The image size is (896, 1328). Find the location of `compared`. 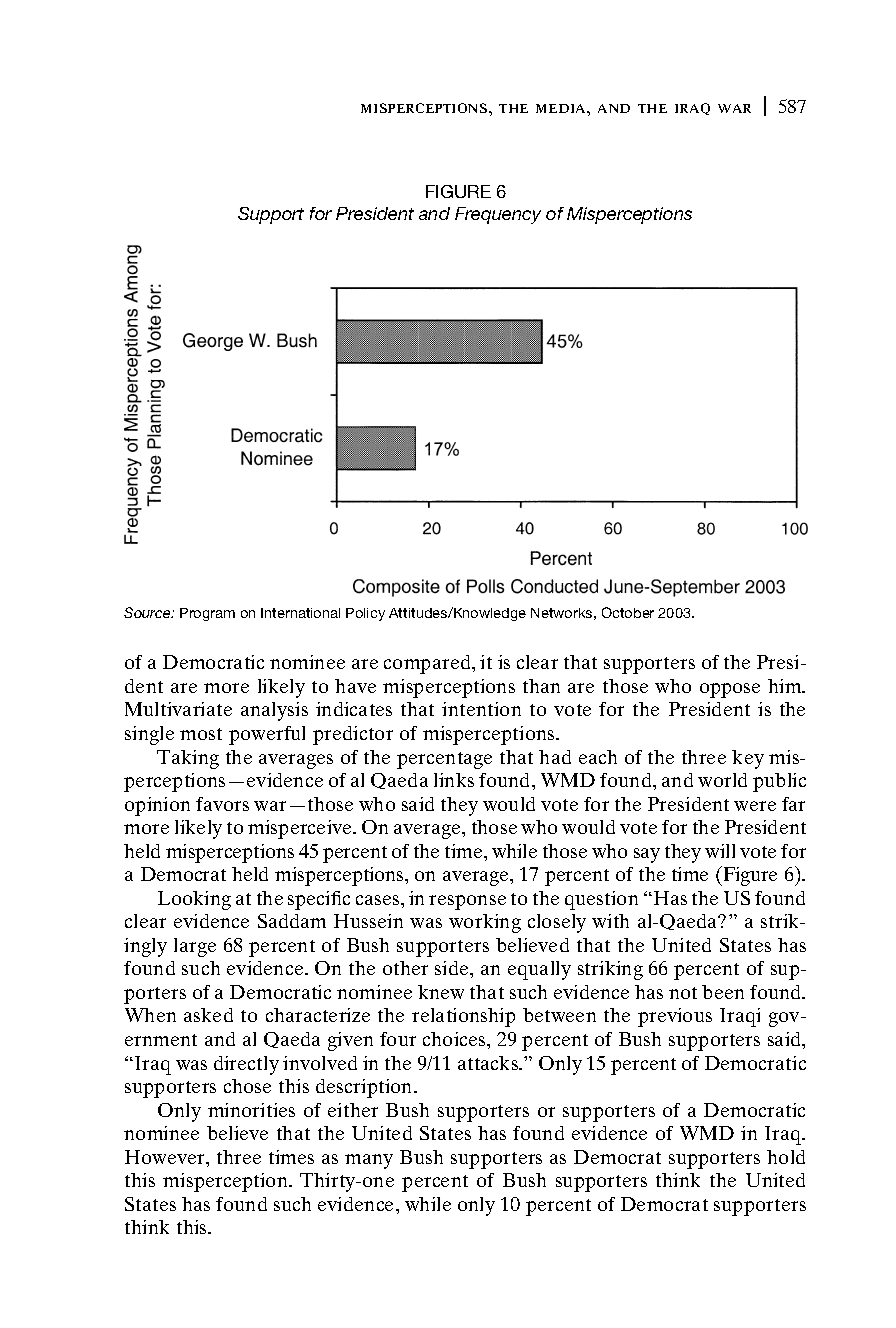

compared is located at coordinates (428, 664).
